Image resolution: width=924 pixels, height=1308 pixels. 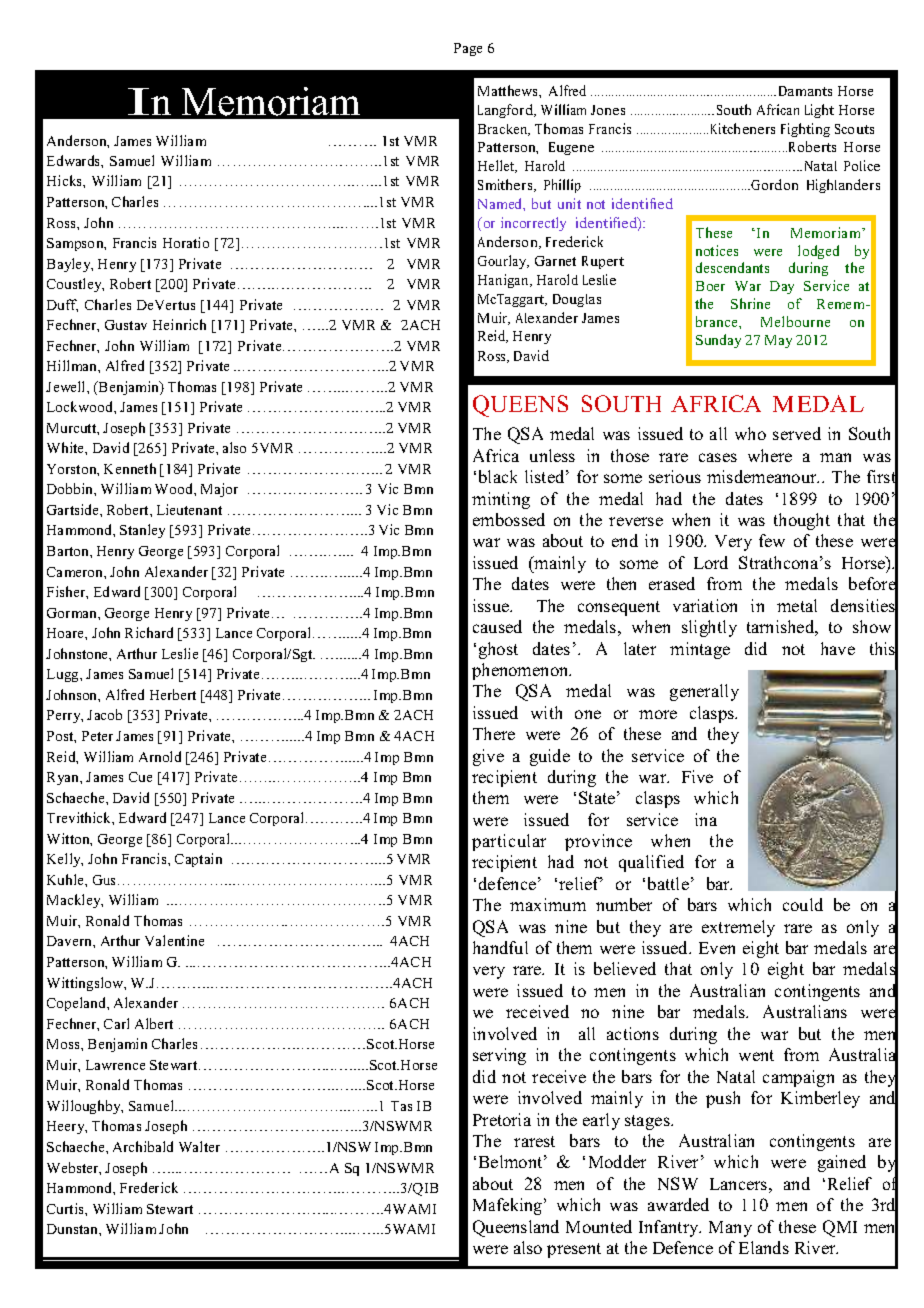 I want to click on present, so click(x=574, y=1250).
